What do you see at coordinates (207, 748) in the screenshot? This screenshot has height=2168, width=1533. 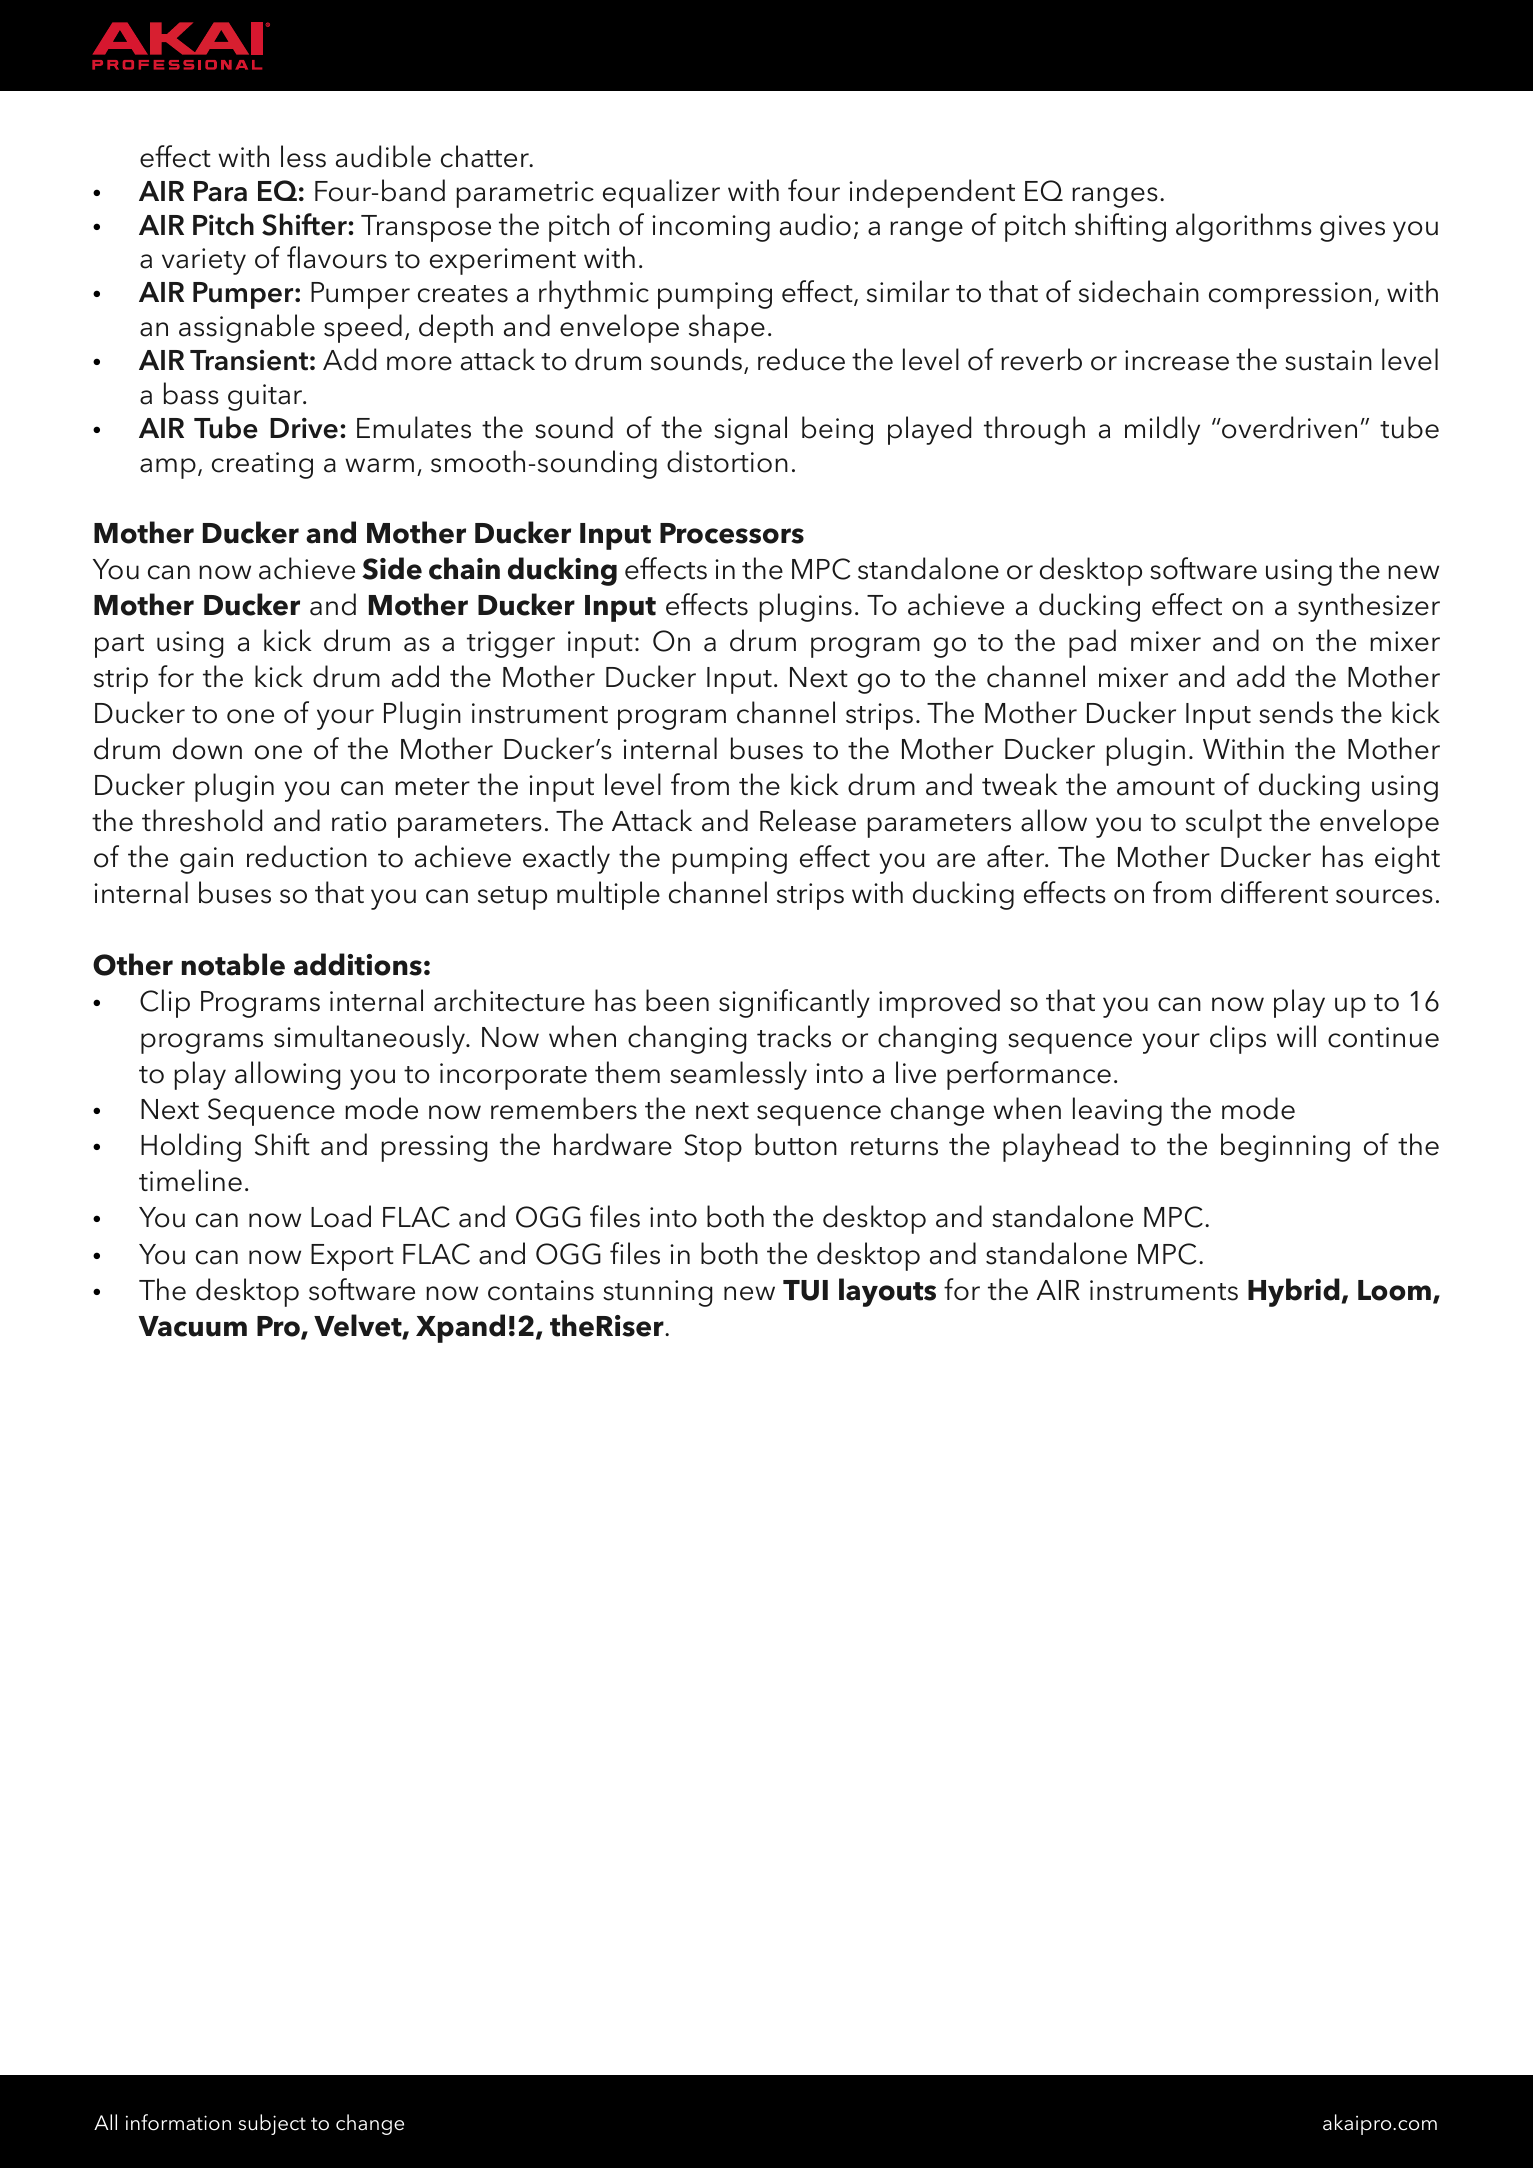 I see `down` at bounding box center [207, 748].
